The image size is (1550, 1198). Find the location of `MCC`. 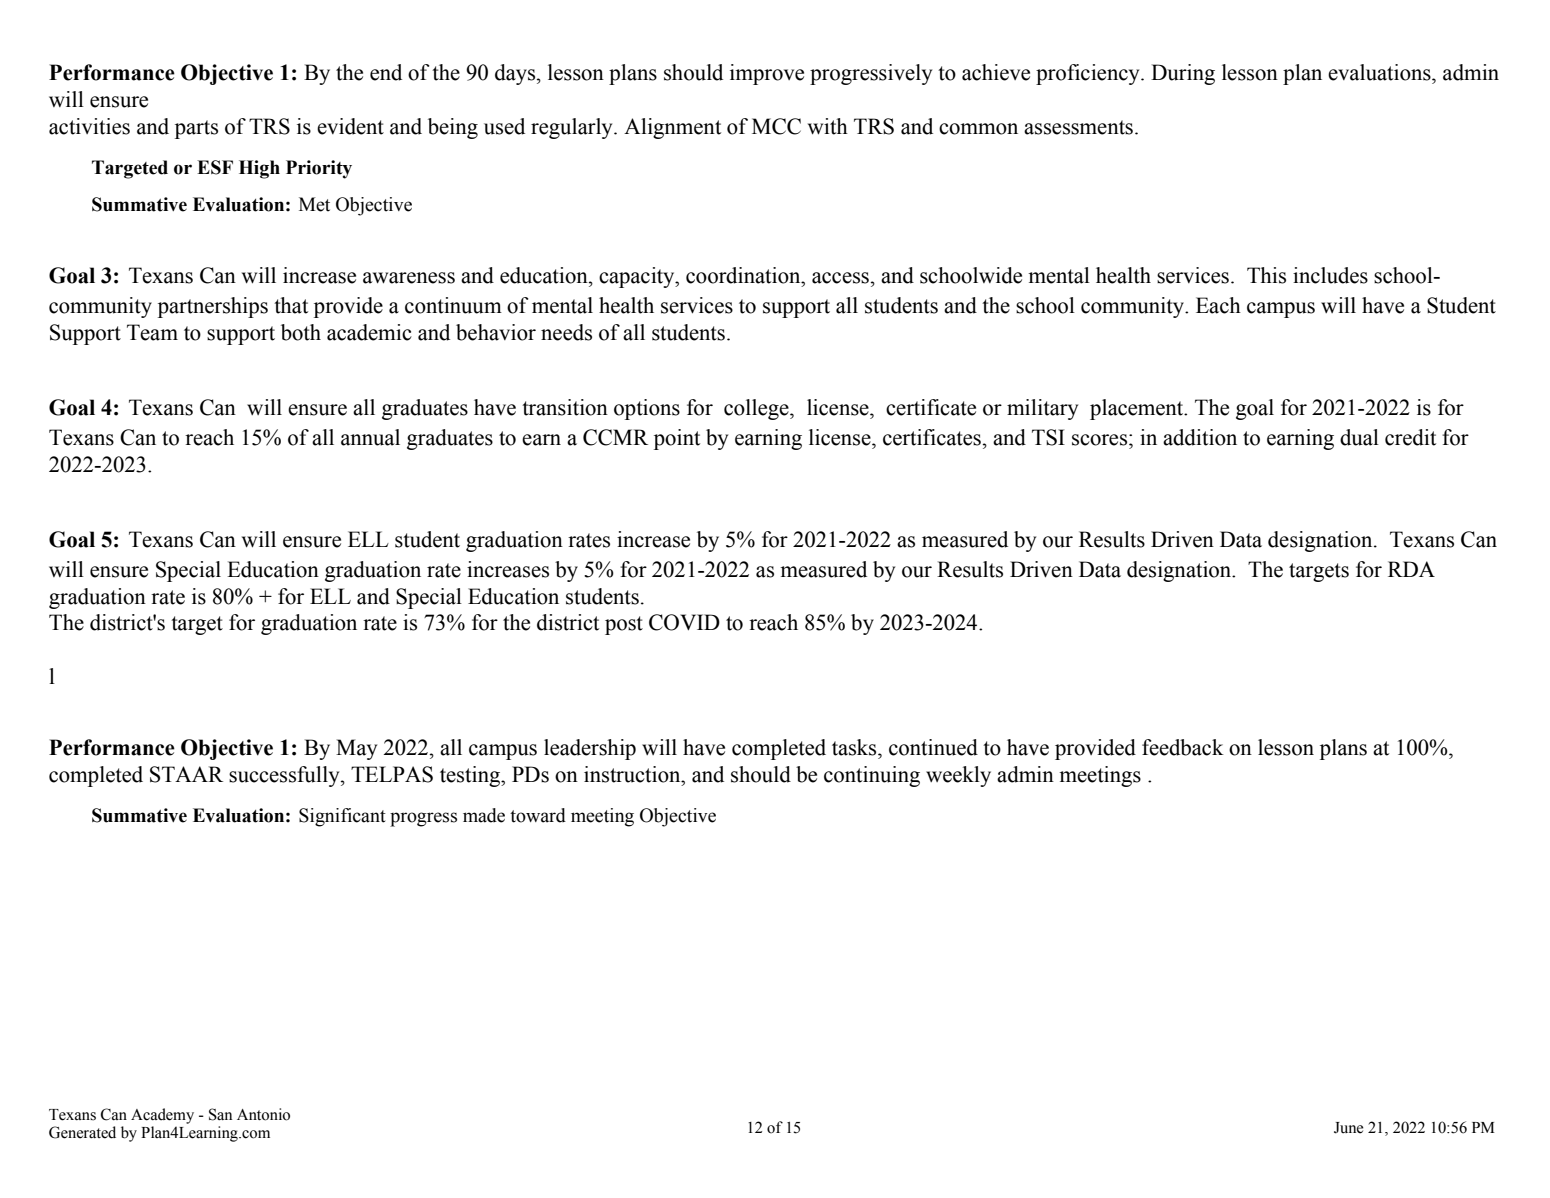

MCC is located at coordinates (776, 126).
